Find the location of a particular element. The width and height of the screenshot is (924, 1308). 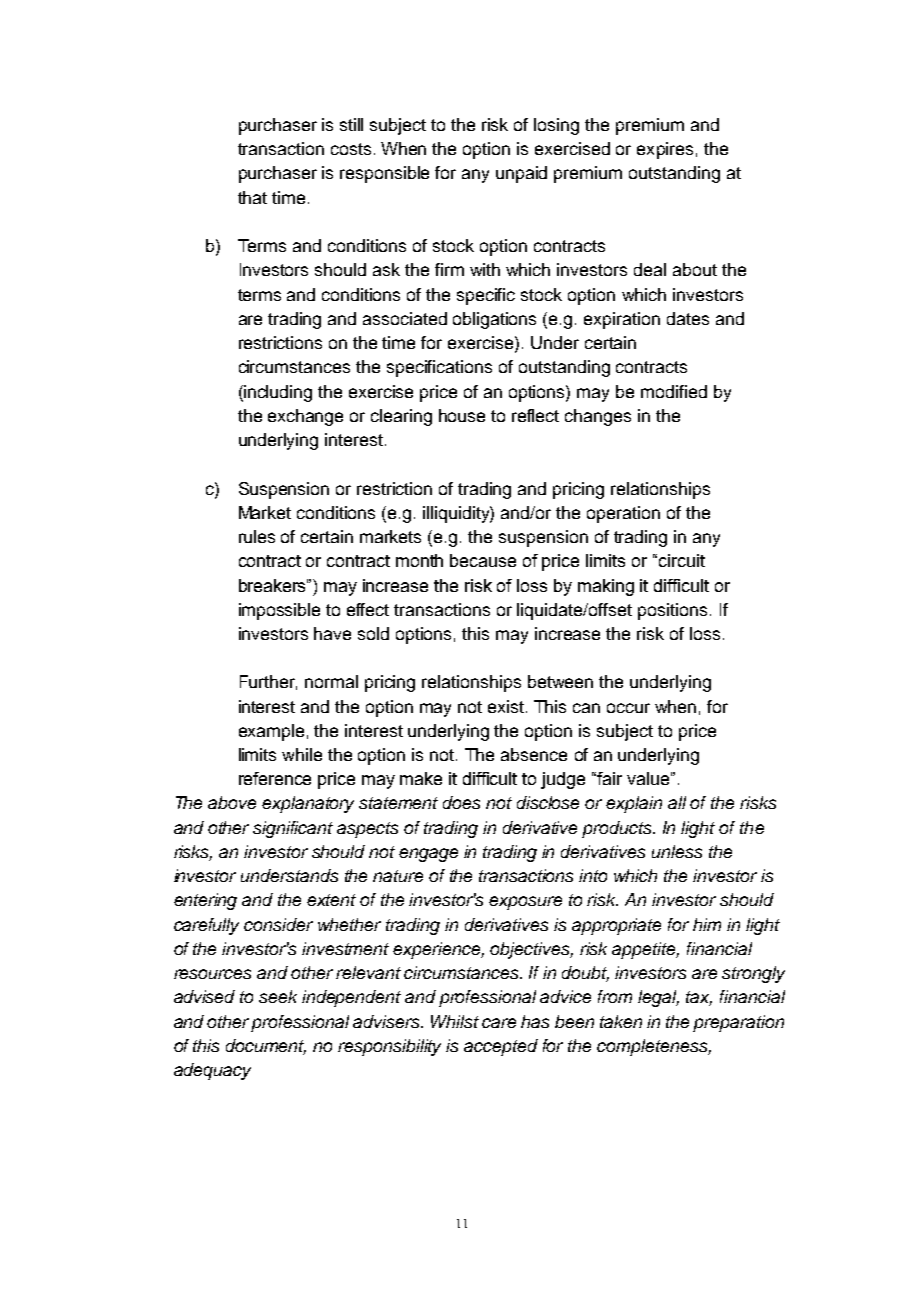

because is located at coordinates (483, 560).
